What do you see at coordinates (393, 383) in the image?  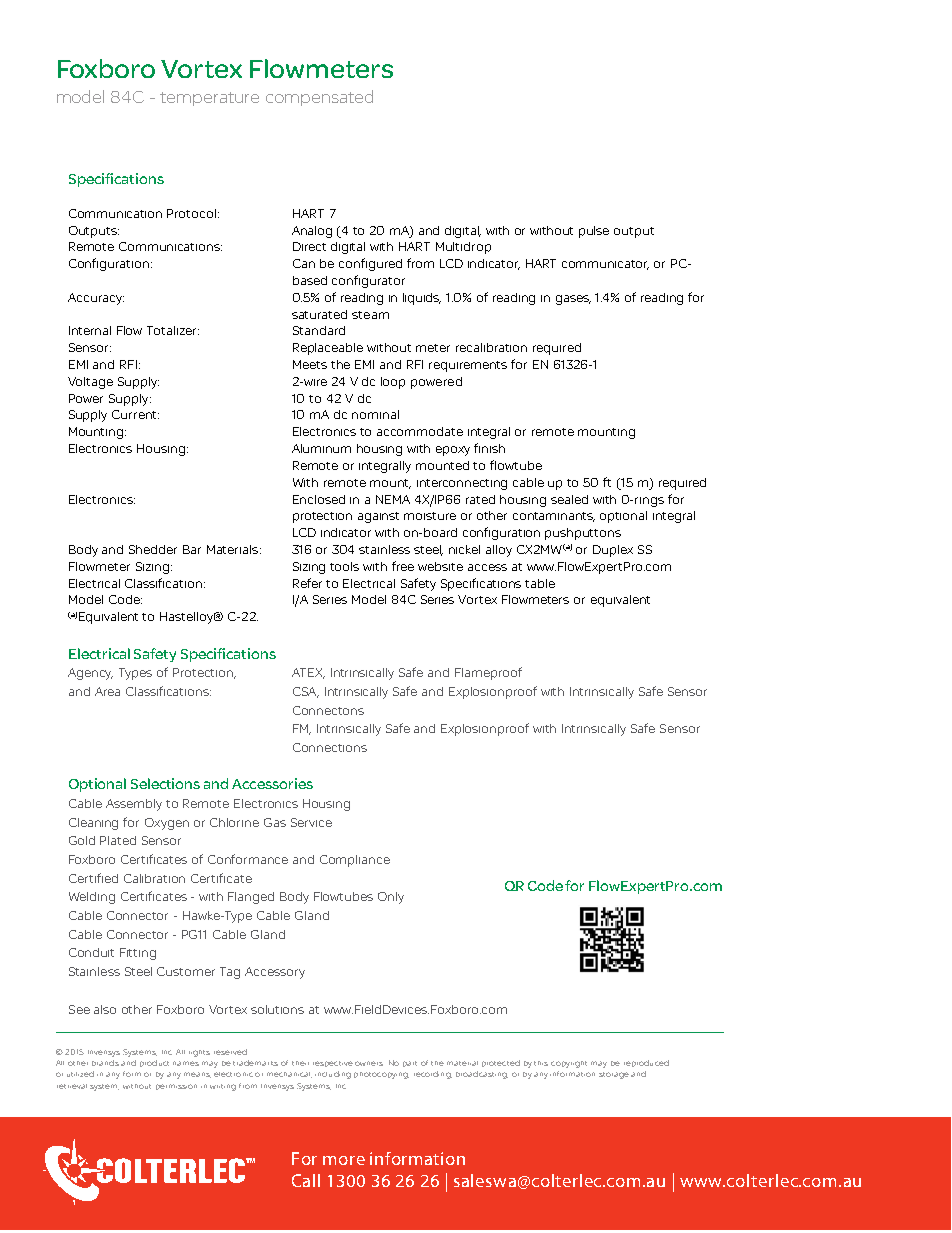 I see `loop` at bounding box center [393, 383].
